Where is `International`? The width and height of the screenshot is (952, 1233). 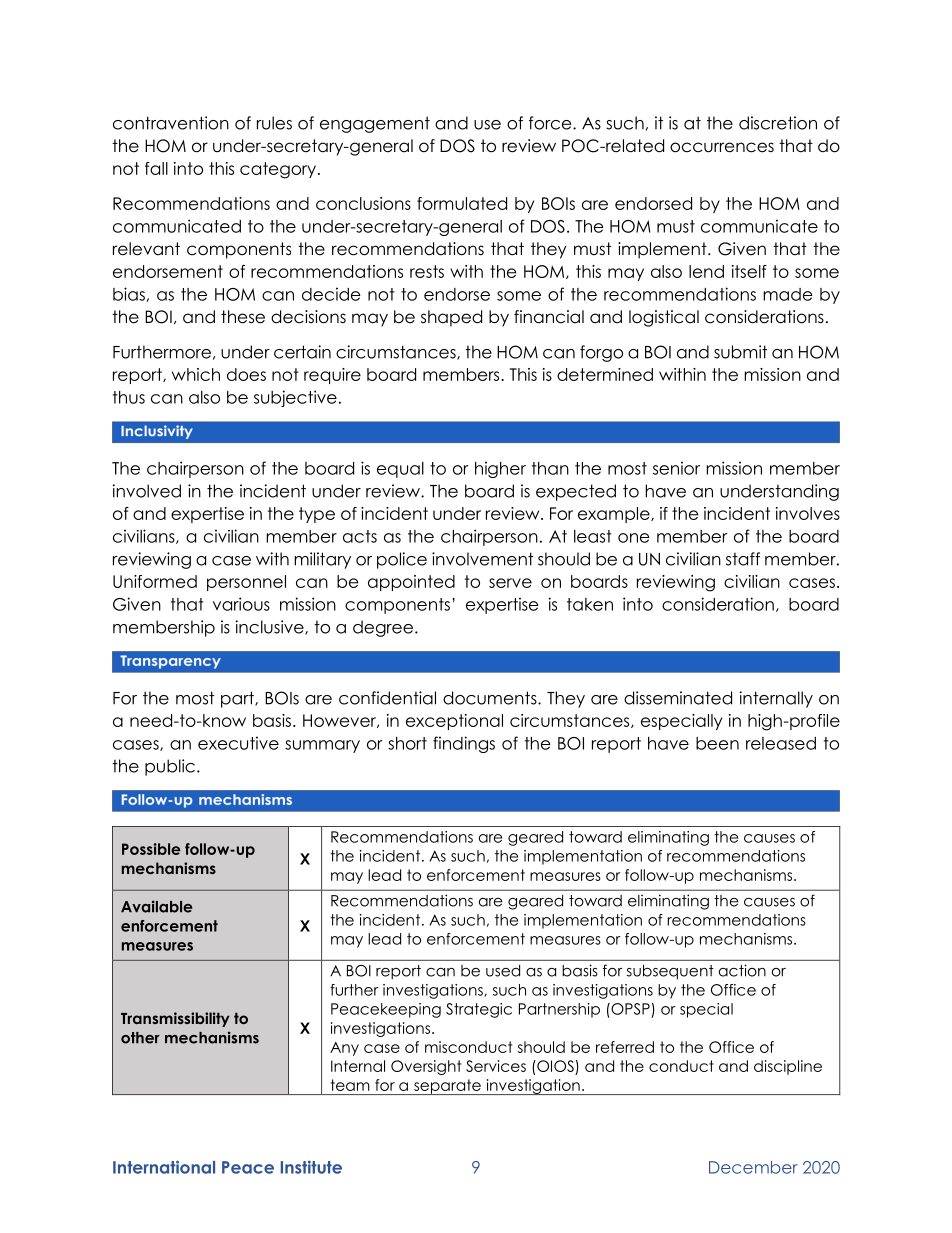
International is located at coordinates (164, 1167).
